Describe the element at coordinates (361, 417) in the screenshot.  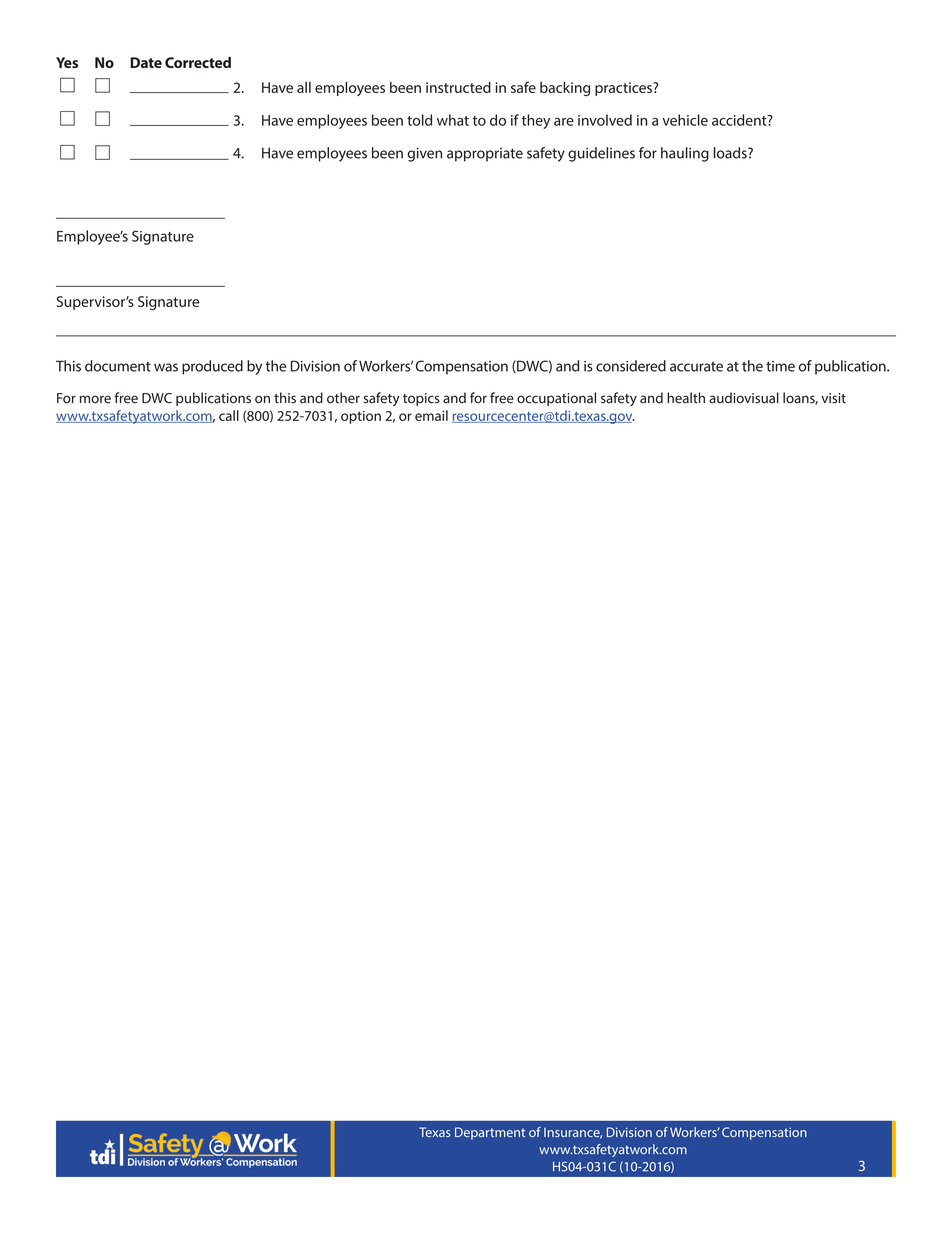
I see `option` at that location.
